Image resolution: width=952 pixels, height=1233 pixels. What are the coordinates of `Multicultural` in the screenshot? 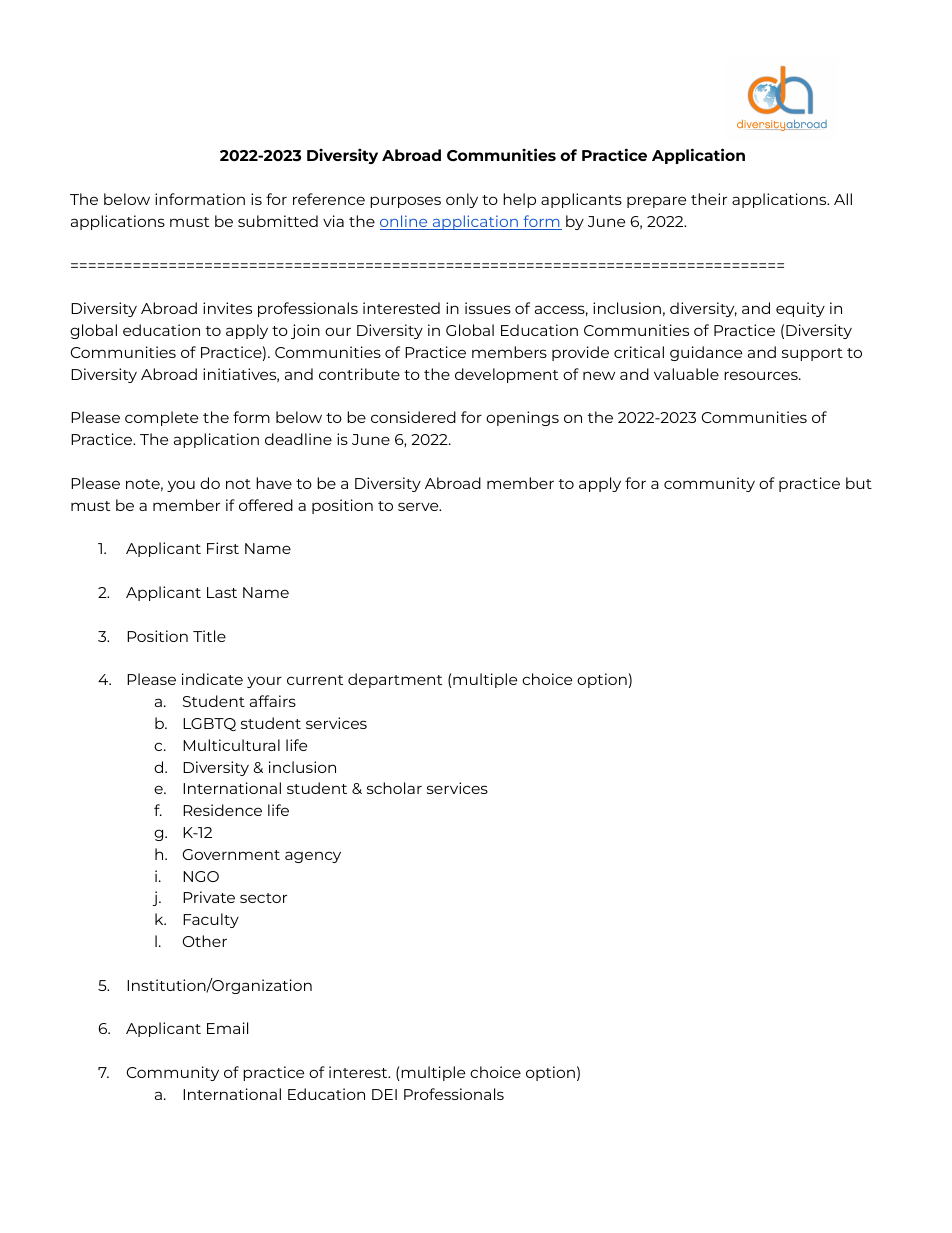 It's located at (231, 745).
